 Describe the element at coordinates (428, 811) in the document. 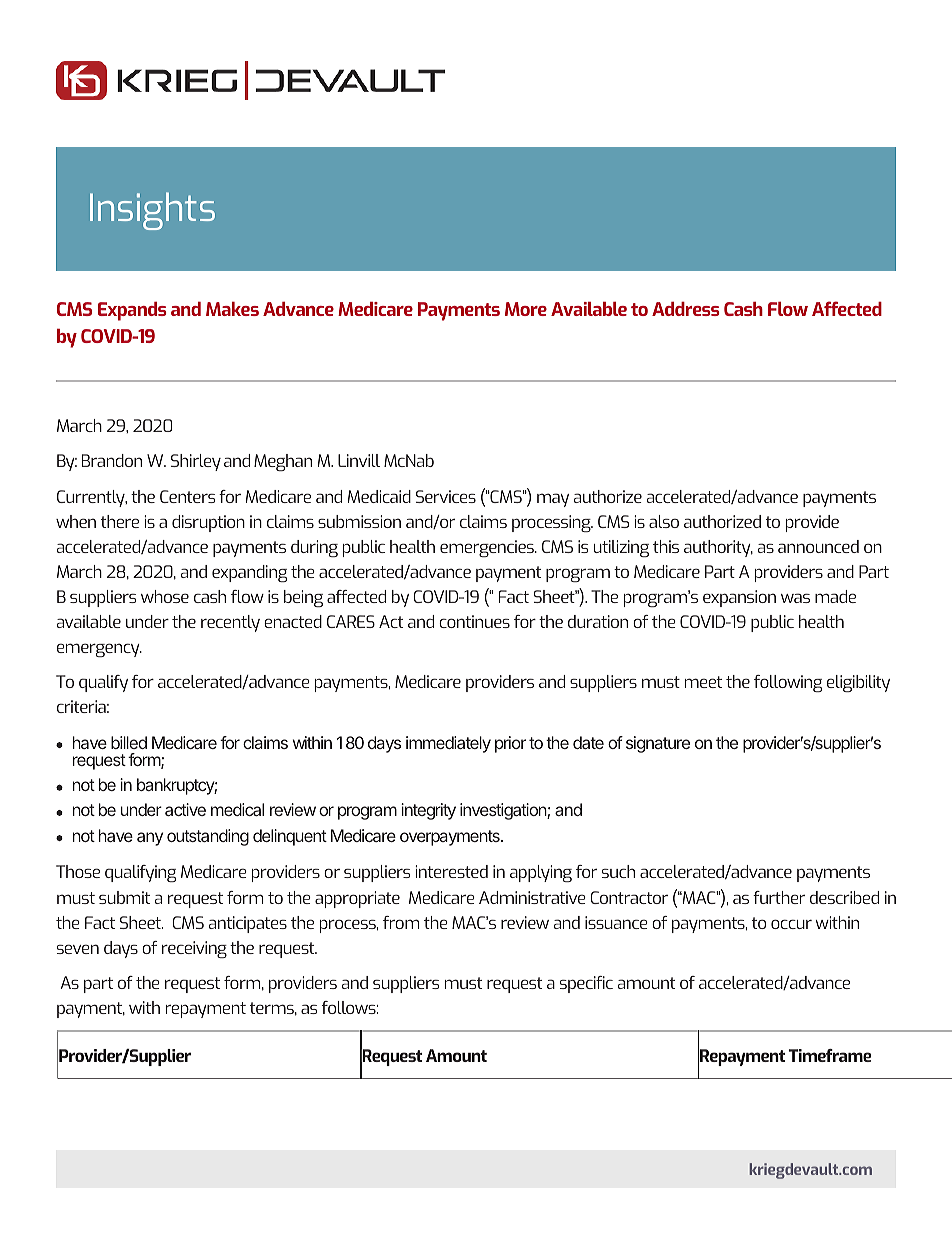

I see `integrity` at that location.
